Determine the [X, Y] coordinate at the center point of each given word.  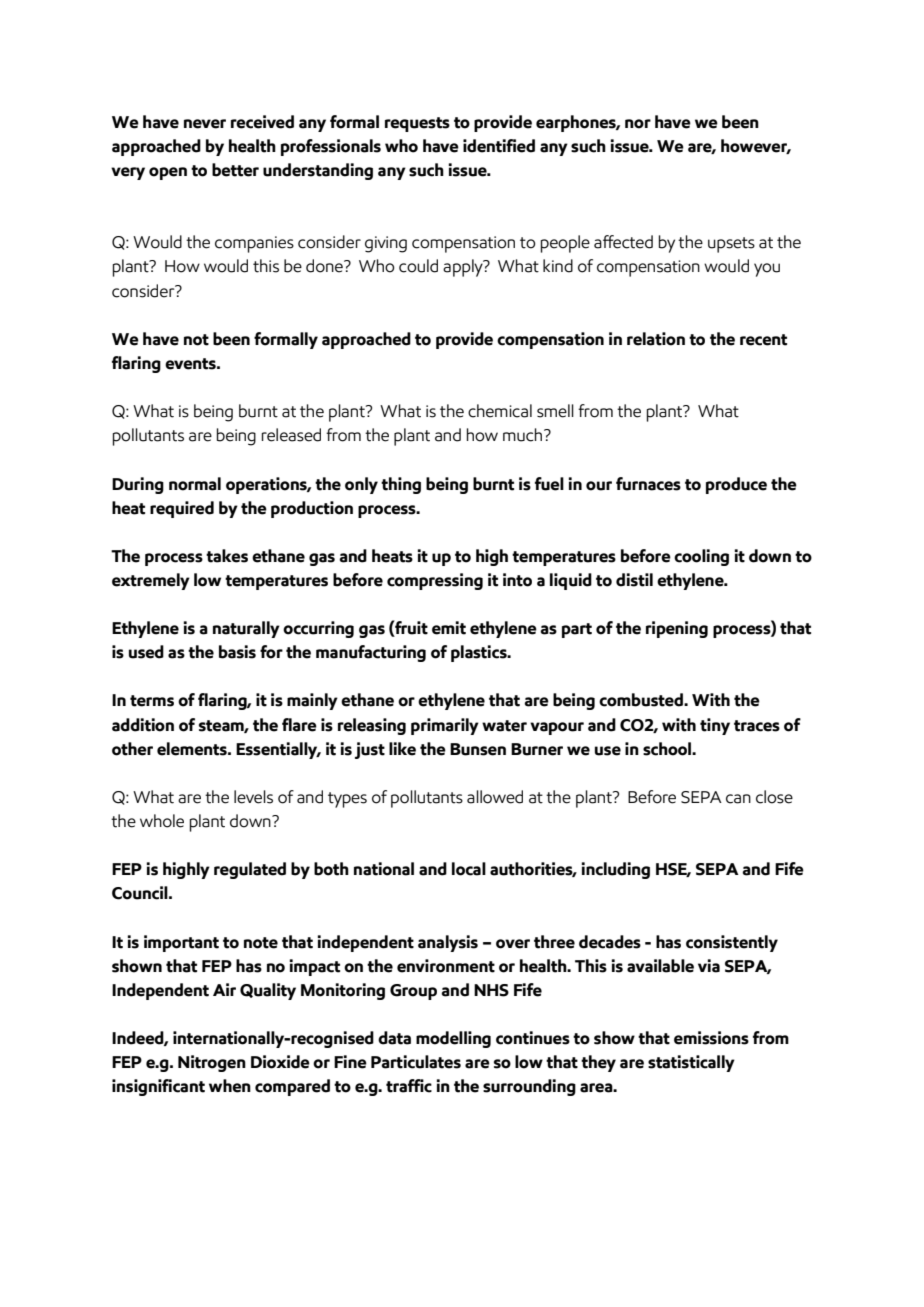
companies [254, 244]
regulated [250, 870]
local [469, 869]
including [616, 870]
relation [656, 339]
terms [152, 701]
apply [464, 268]
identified [499, 146]
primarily [445, 726]
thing [401, 485]
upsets [731, 245]
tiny [715, 726]
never [205, 124]
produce [736, 485]
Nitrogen [212, 1063]
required [182, 509]
